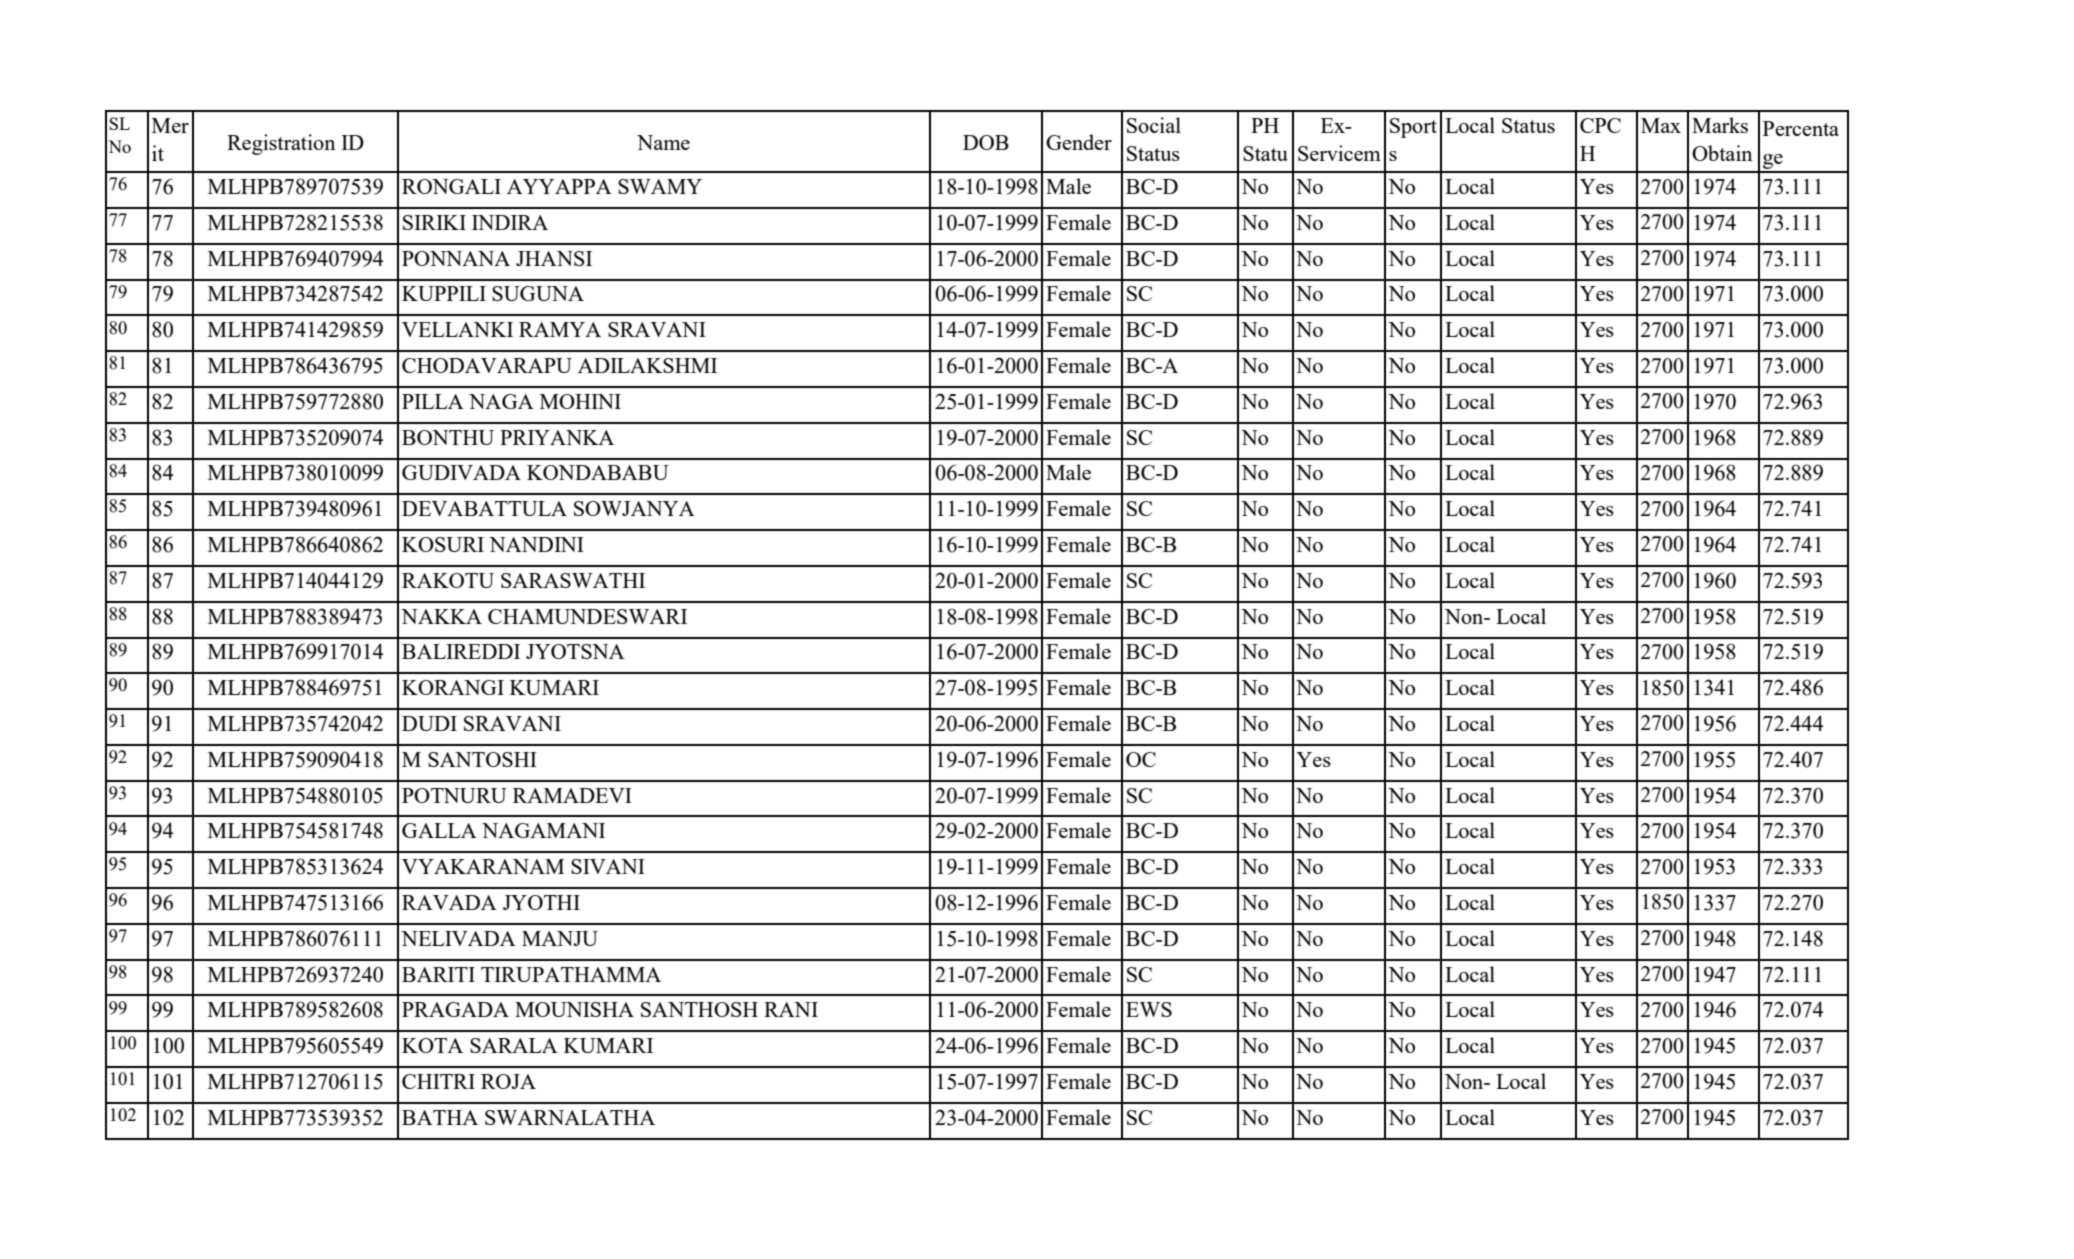 The width and height of the screenshot is (2074, 1259). I want to click on CPC, so click(1600, 125).
